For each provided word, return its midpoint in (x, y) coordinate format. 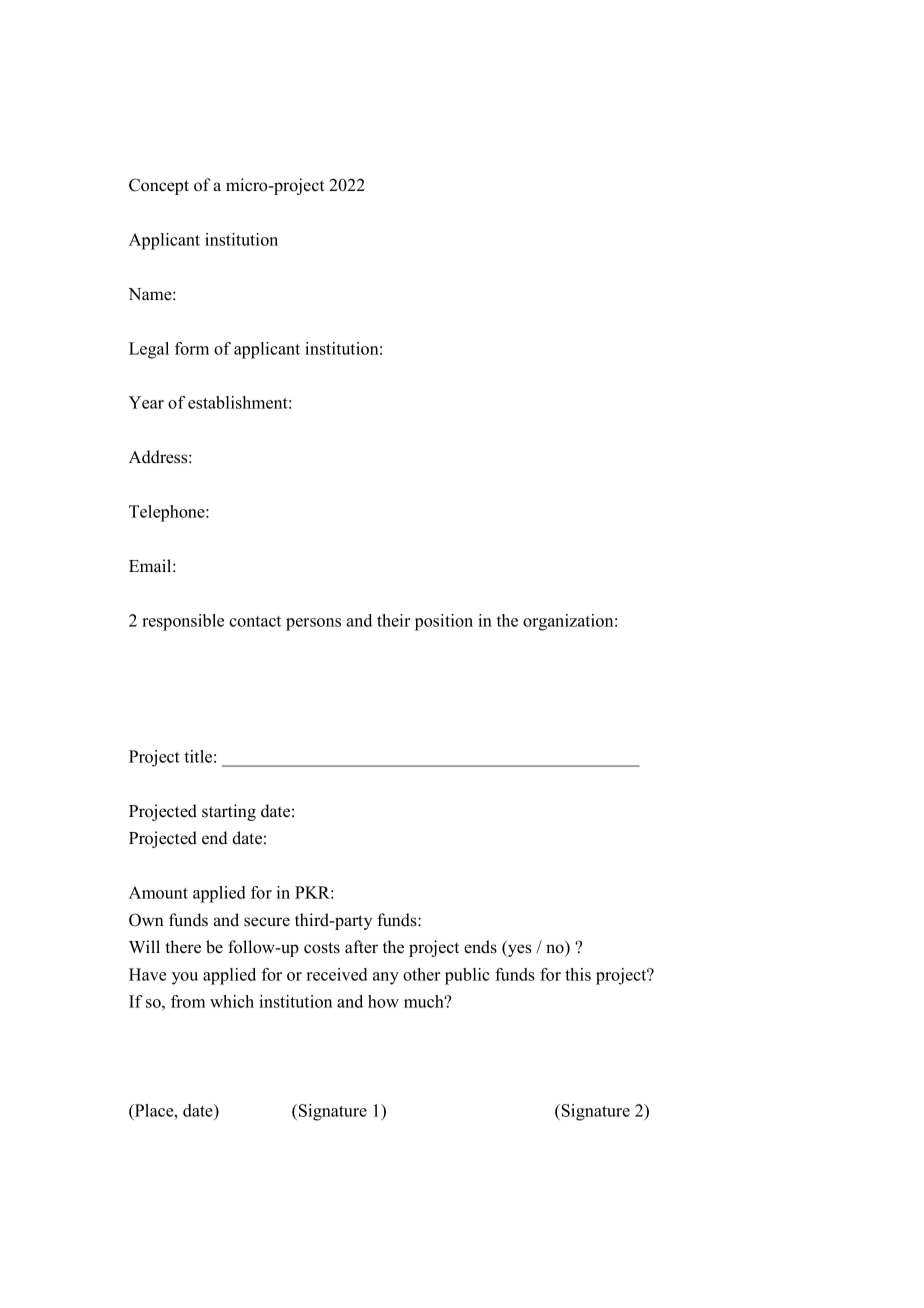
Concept (159, 186)
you (185, 978)
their (393, 620)
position (444, 622)
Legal (149, 350)
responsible (183, 622)
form (192, 348)
